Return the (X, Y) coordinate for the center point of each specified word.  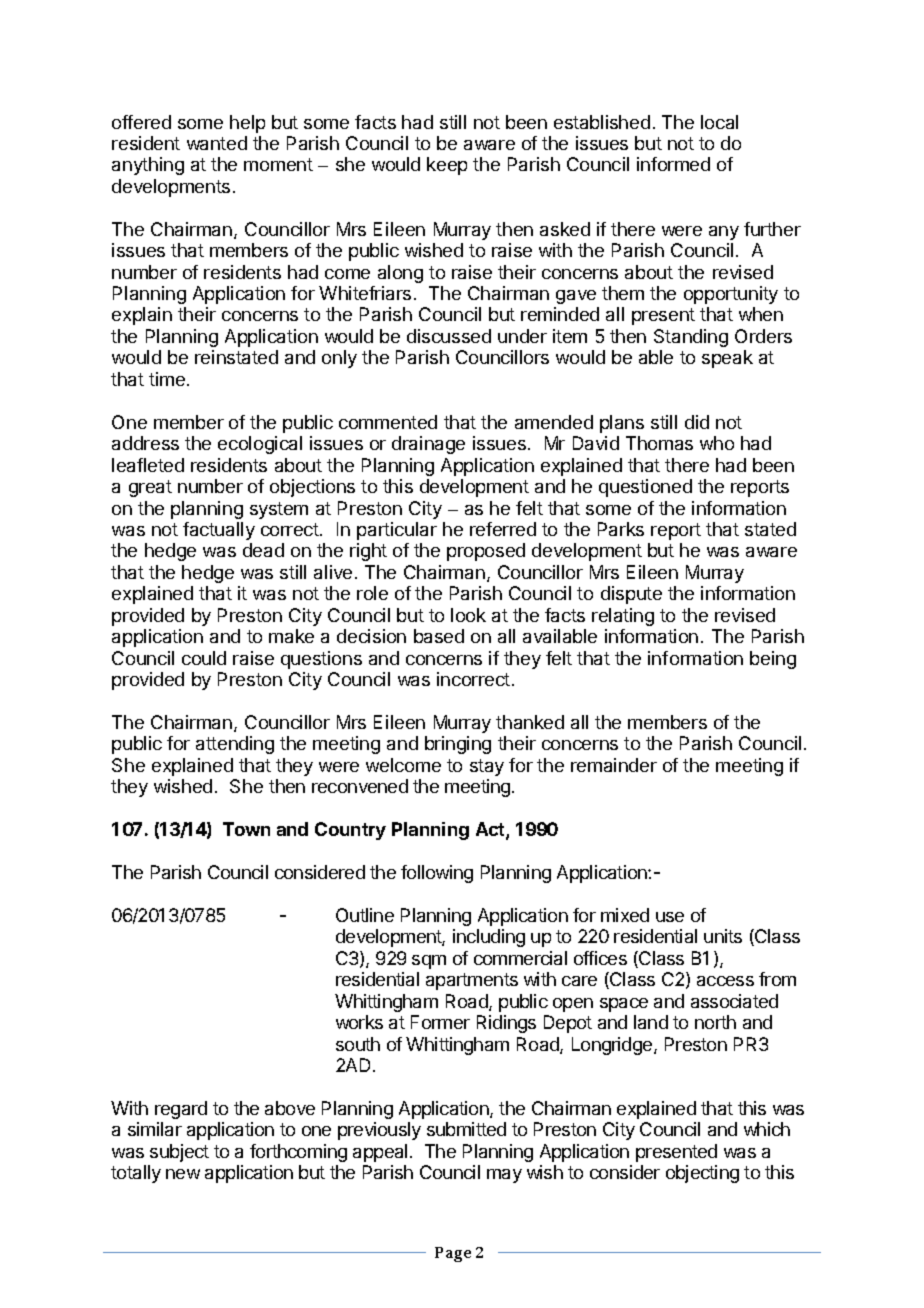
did (697, 422)
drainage (428, 445)
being (773, 660)
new (183, 1174)
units (723, 936)
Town (246, 829)
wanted (217, 143)
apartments (472, 981)
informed (673, 164)
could (204, 658)
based (439, 636)
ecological (260, 445)
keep (447, 166)
